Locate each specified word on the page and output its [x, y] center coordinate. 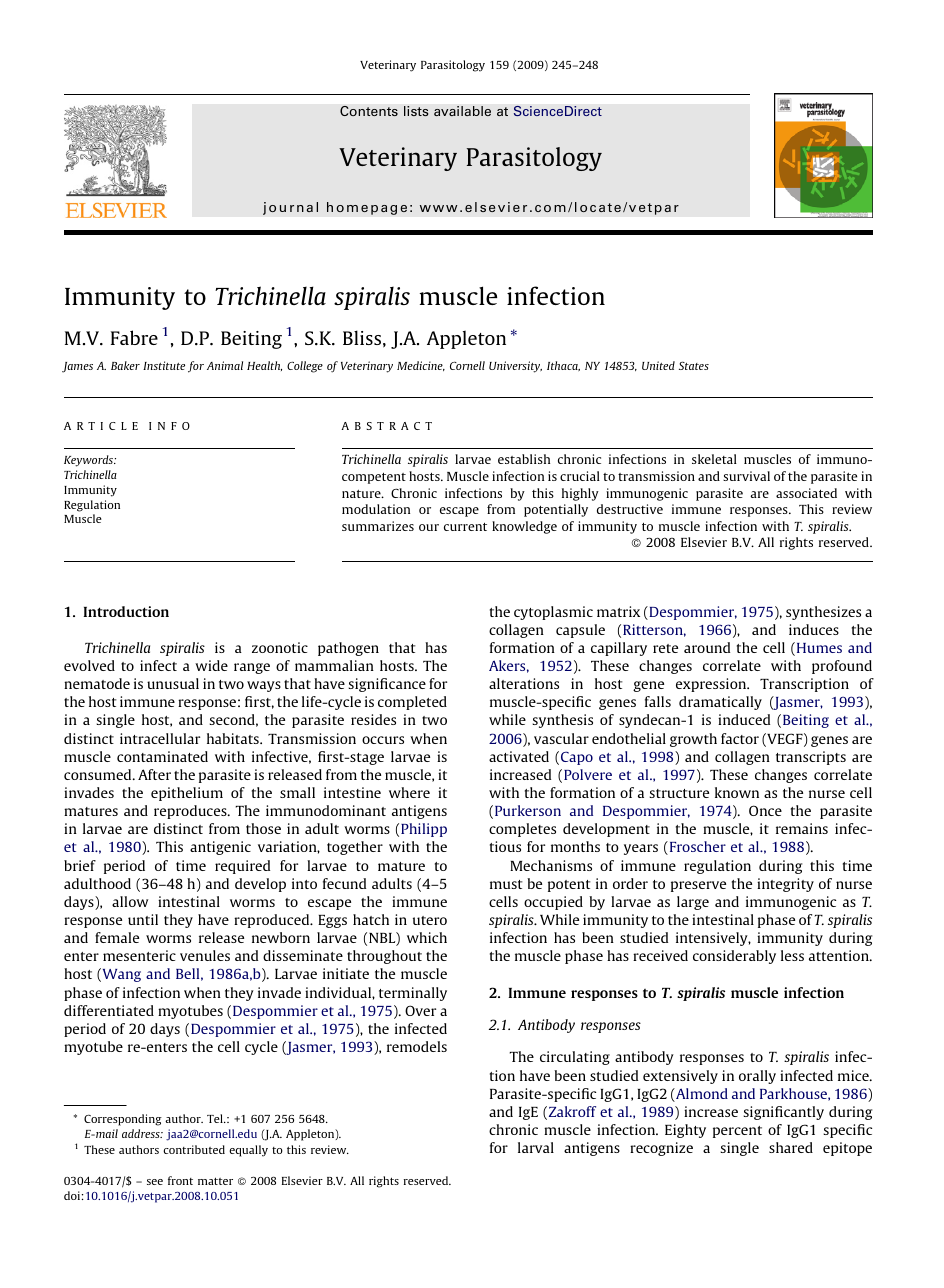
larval [536, 1147]
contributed [194, 1149]
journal [290, 208]
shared [791, 1147]
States [694, 365]
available [462, 111]
